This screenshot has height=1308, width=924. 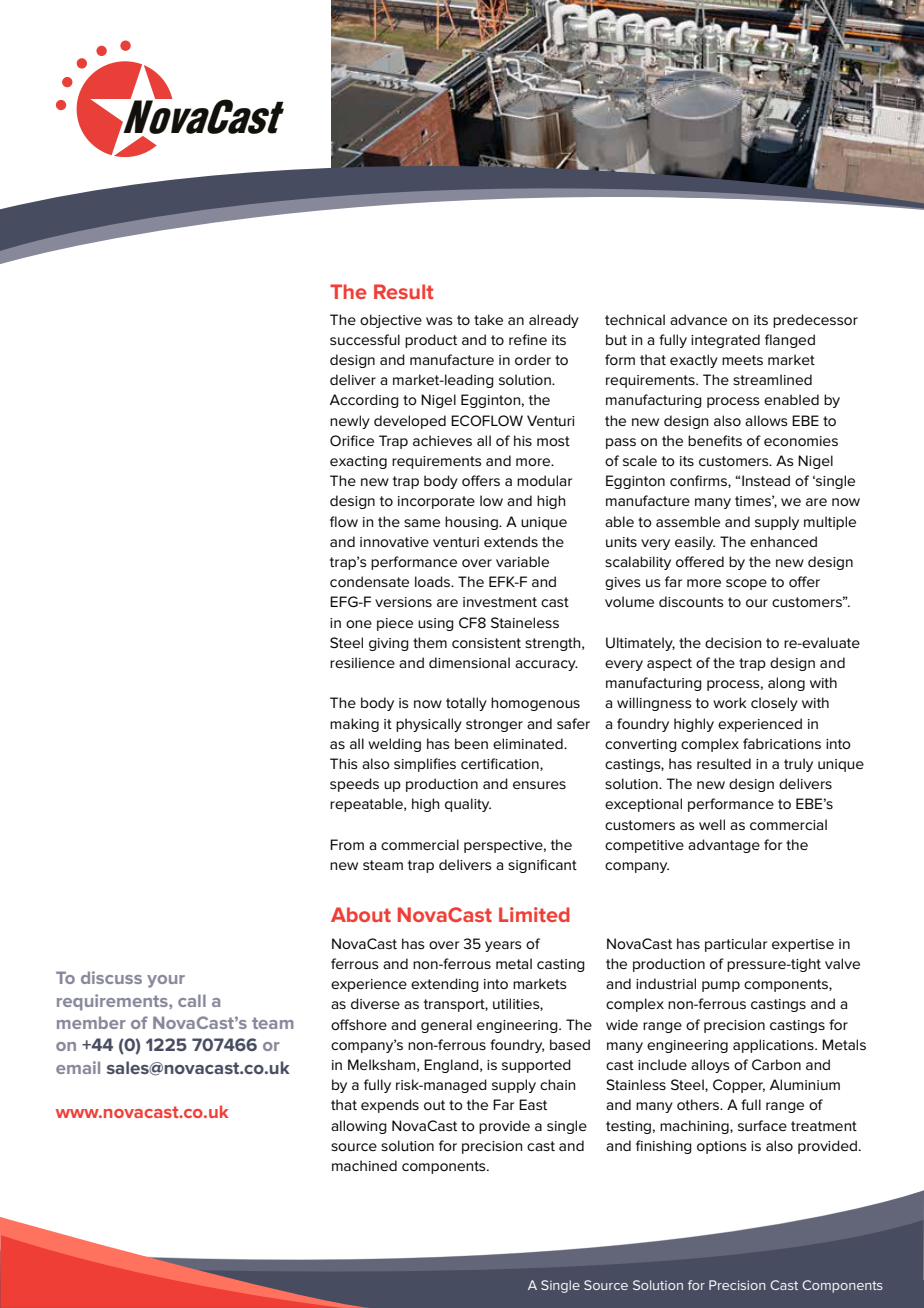 What do you see at coordinates (471, 743) in the screenshot?
I see `been` at bounding box center [471, 743].
